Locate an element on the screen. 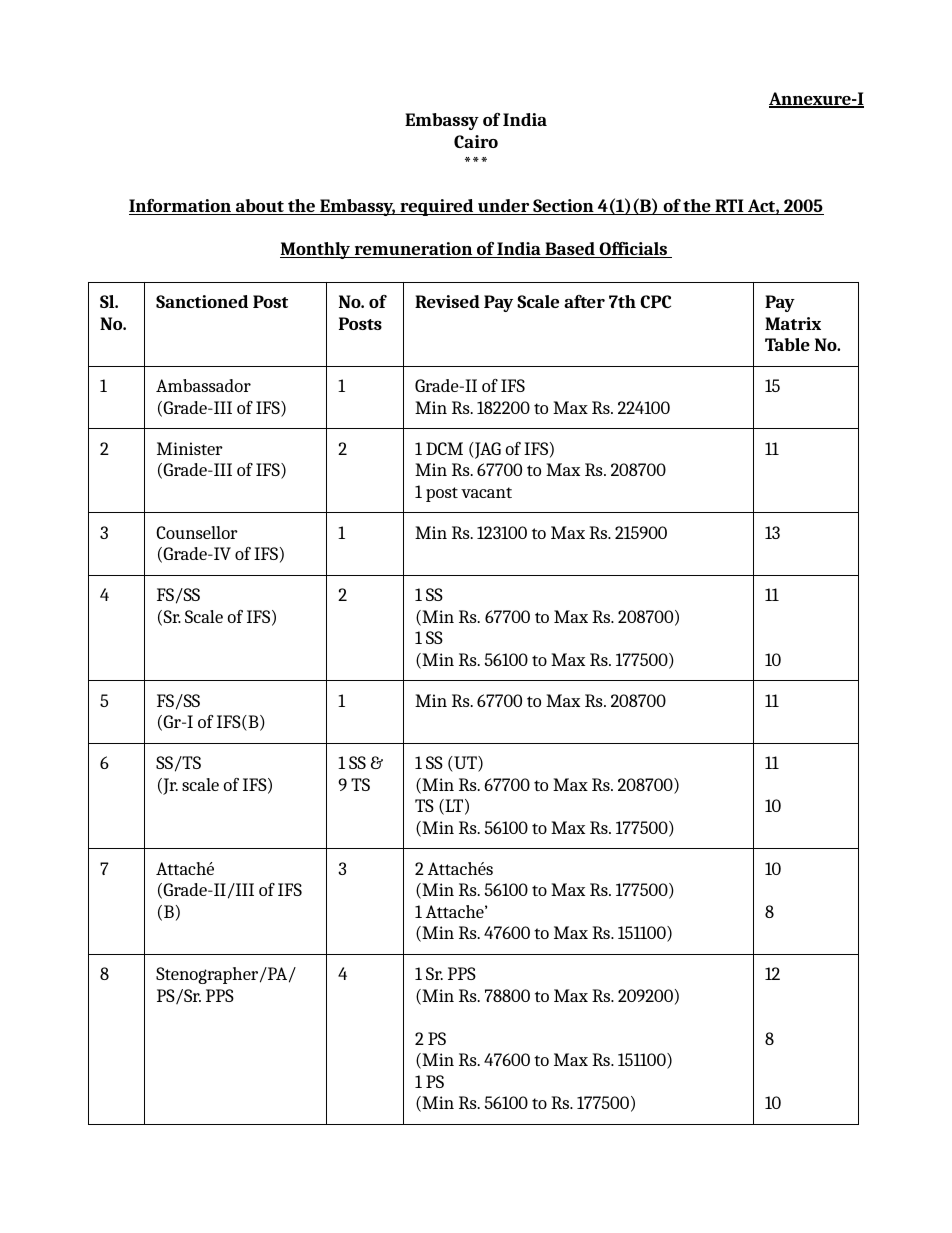 This screenshot has height=1233, width=952. about is located at coordinates (260, 207).
